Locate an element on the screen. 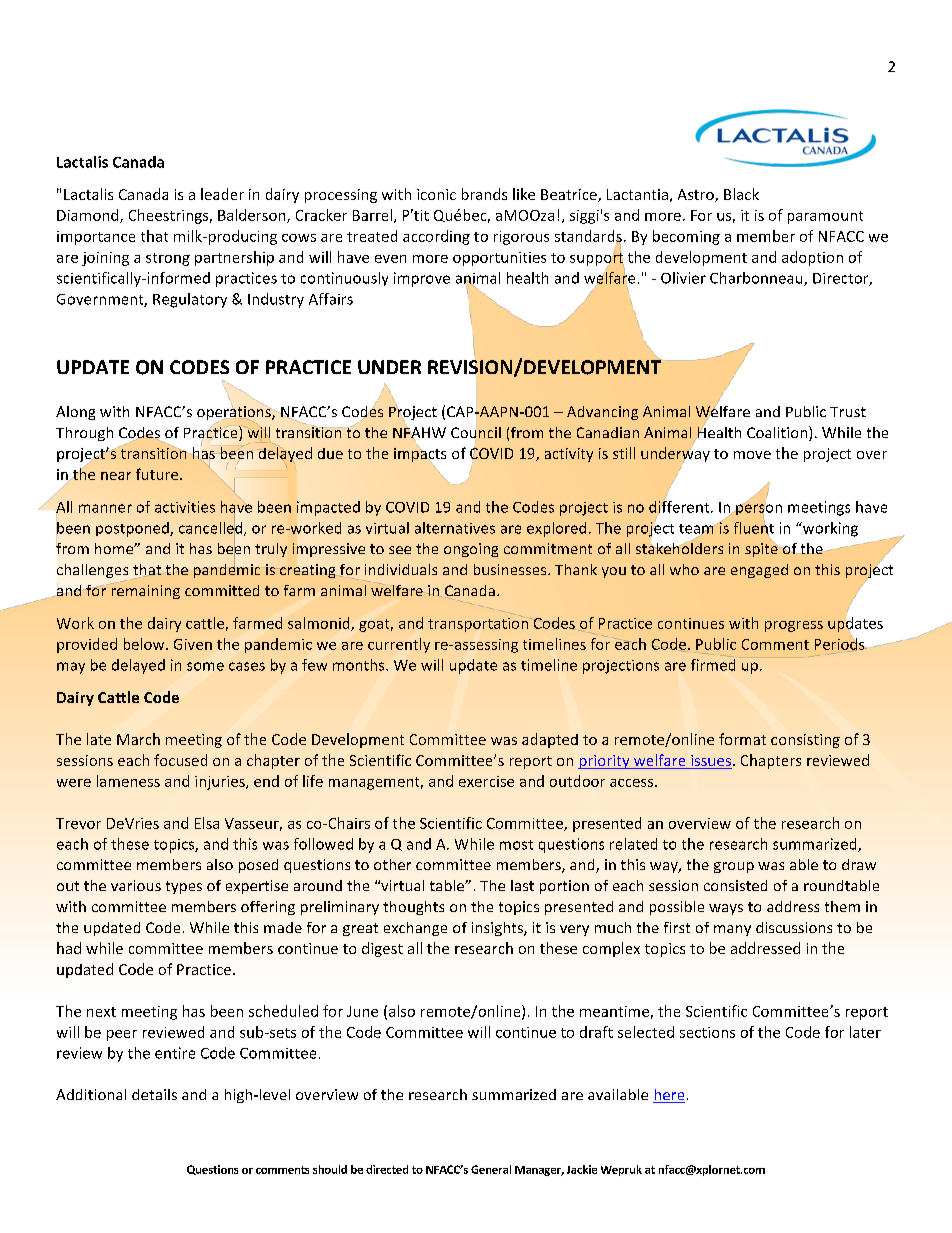 This screenshot has width=952, height=1233. according is located at coordinates (436, 237).
